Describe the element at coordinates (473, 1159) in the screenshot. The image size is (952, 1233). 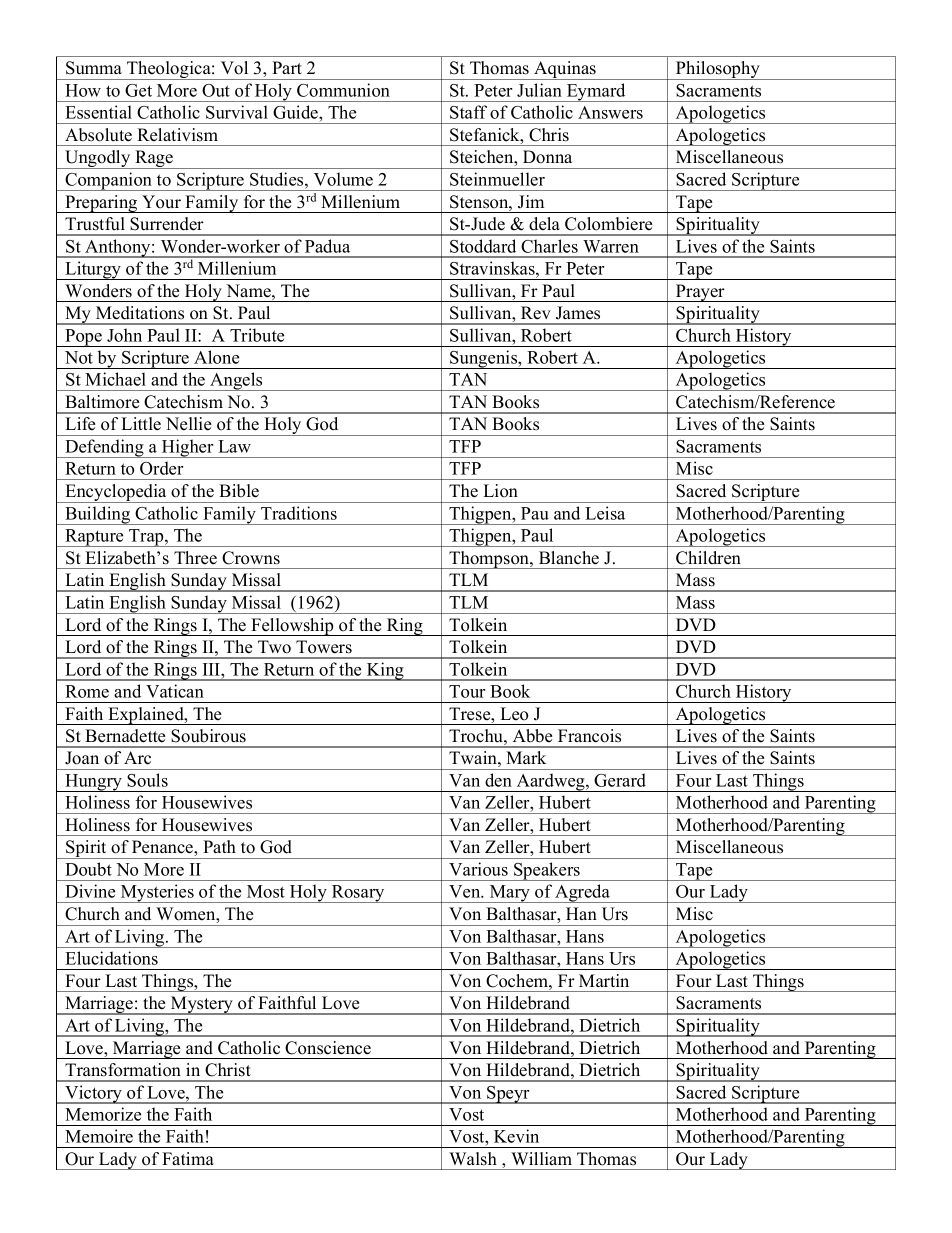
I see `Walsh` at that location.
